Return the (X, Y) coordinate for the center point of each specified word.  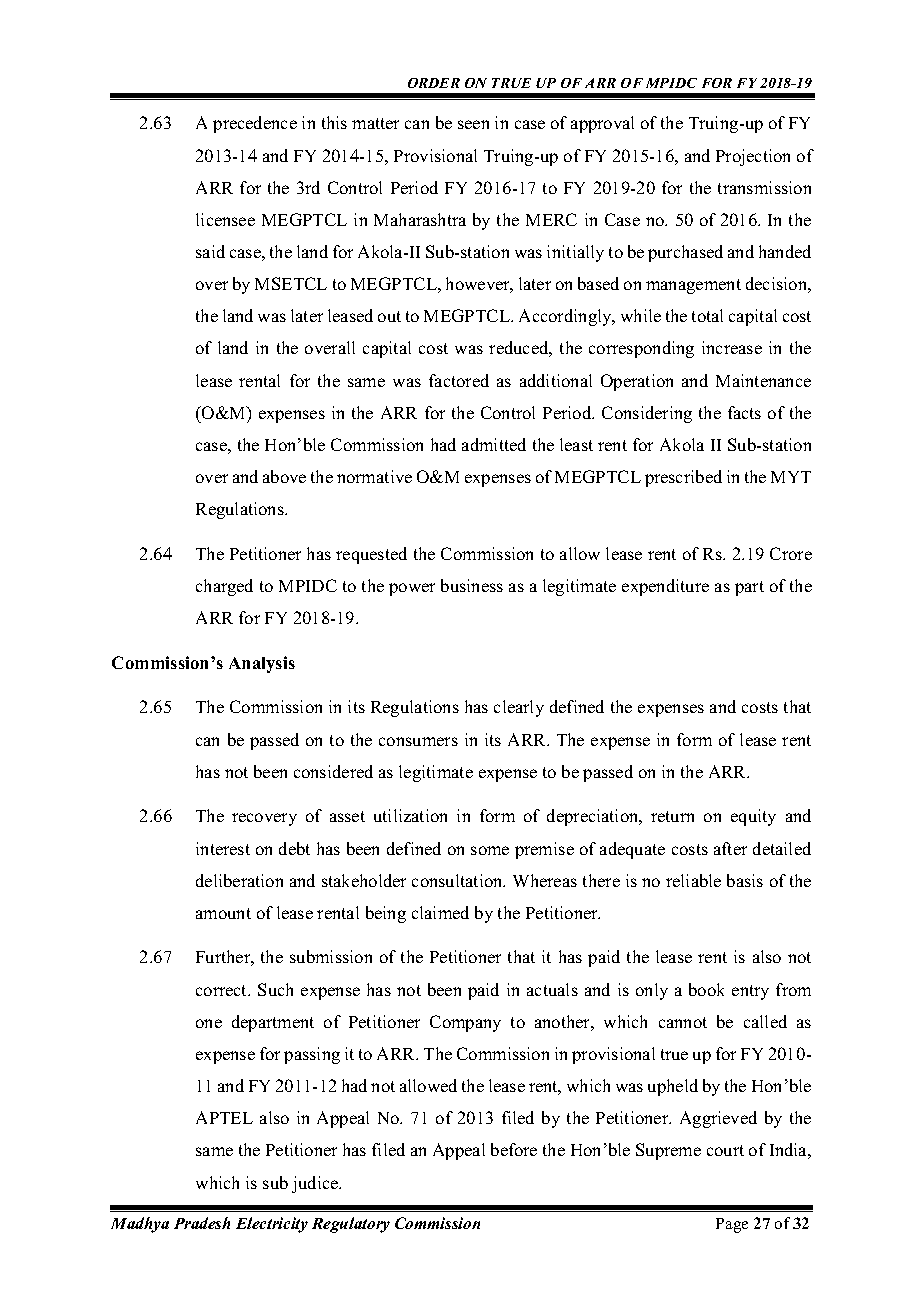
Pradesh (202, 1223)
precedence (255, 124)
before (514, 1149)
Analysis (262, 664)
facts (744, 412)
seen (473, 124)
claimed (440, 912)
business (472, 585)
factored (459, 380)
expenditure (665, 587)
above (284, 476)
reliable (693, 880)
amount (223, 913)
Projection (753, 157)
